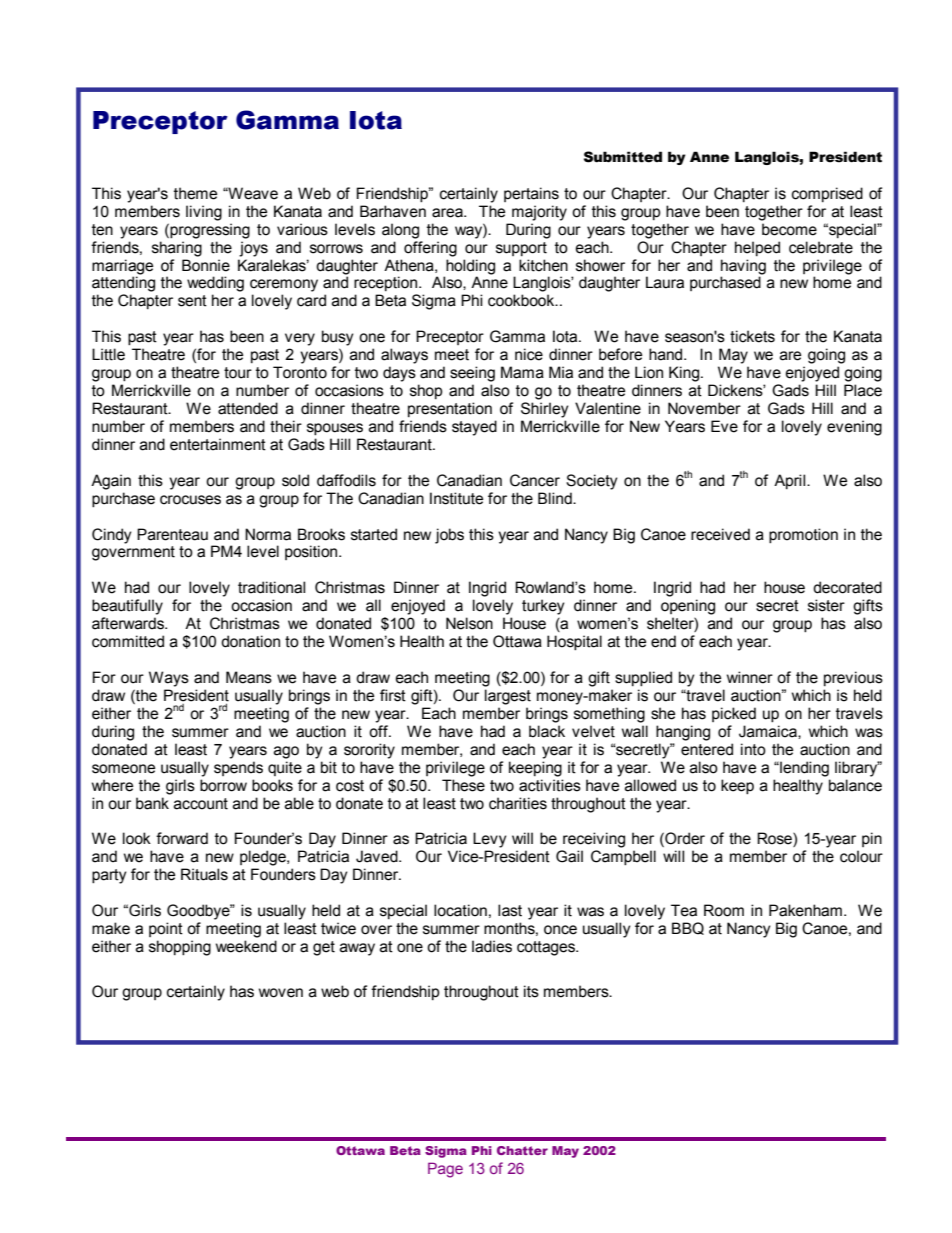 This page has width=952, height=1233. Describe the element at coordinates (201, 804) in the page. I see `account` at that location.
